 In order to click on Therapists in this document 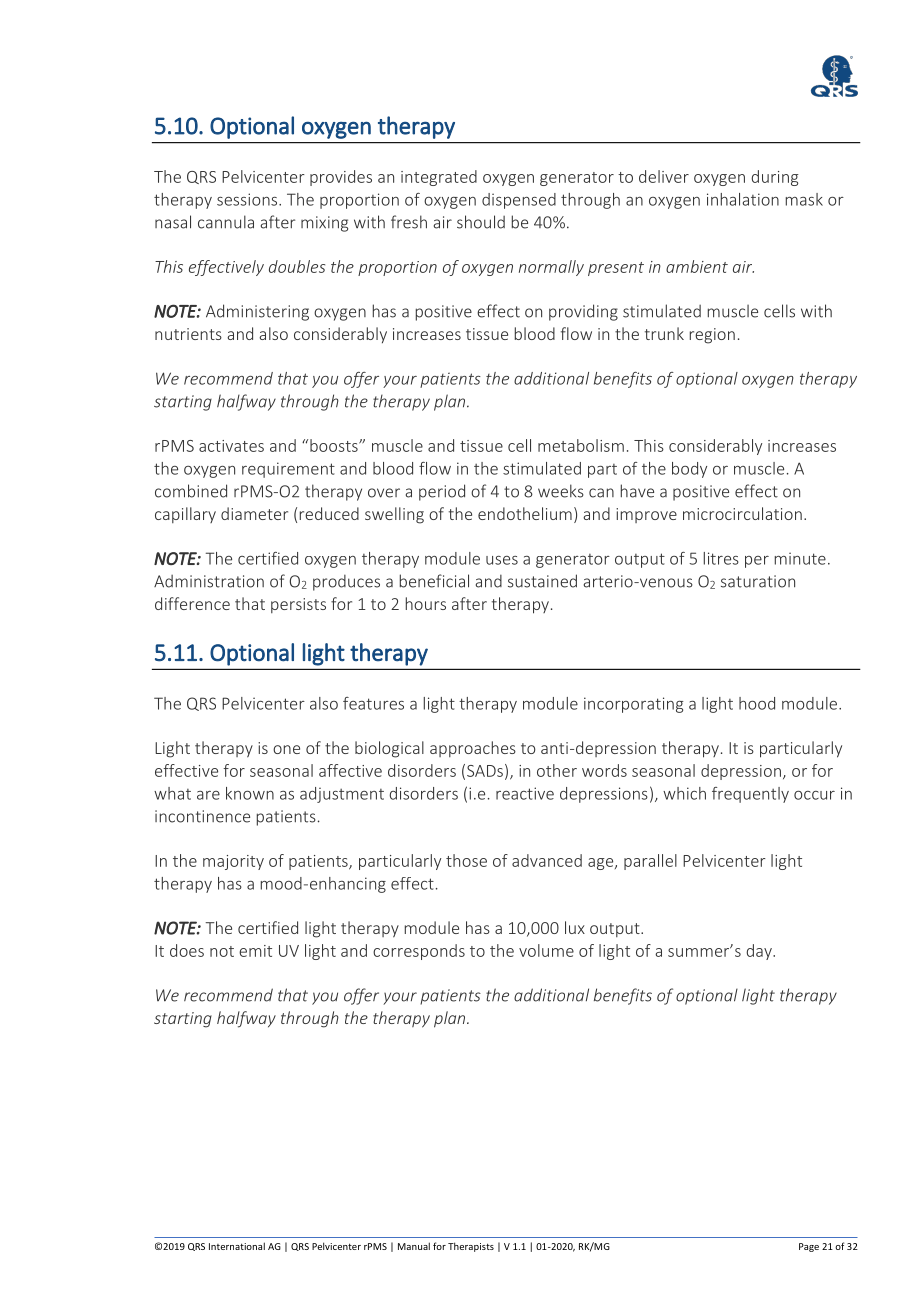, I will do `click(471, 1247)`.
